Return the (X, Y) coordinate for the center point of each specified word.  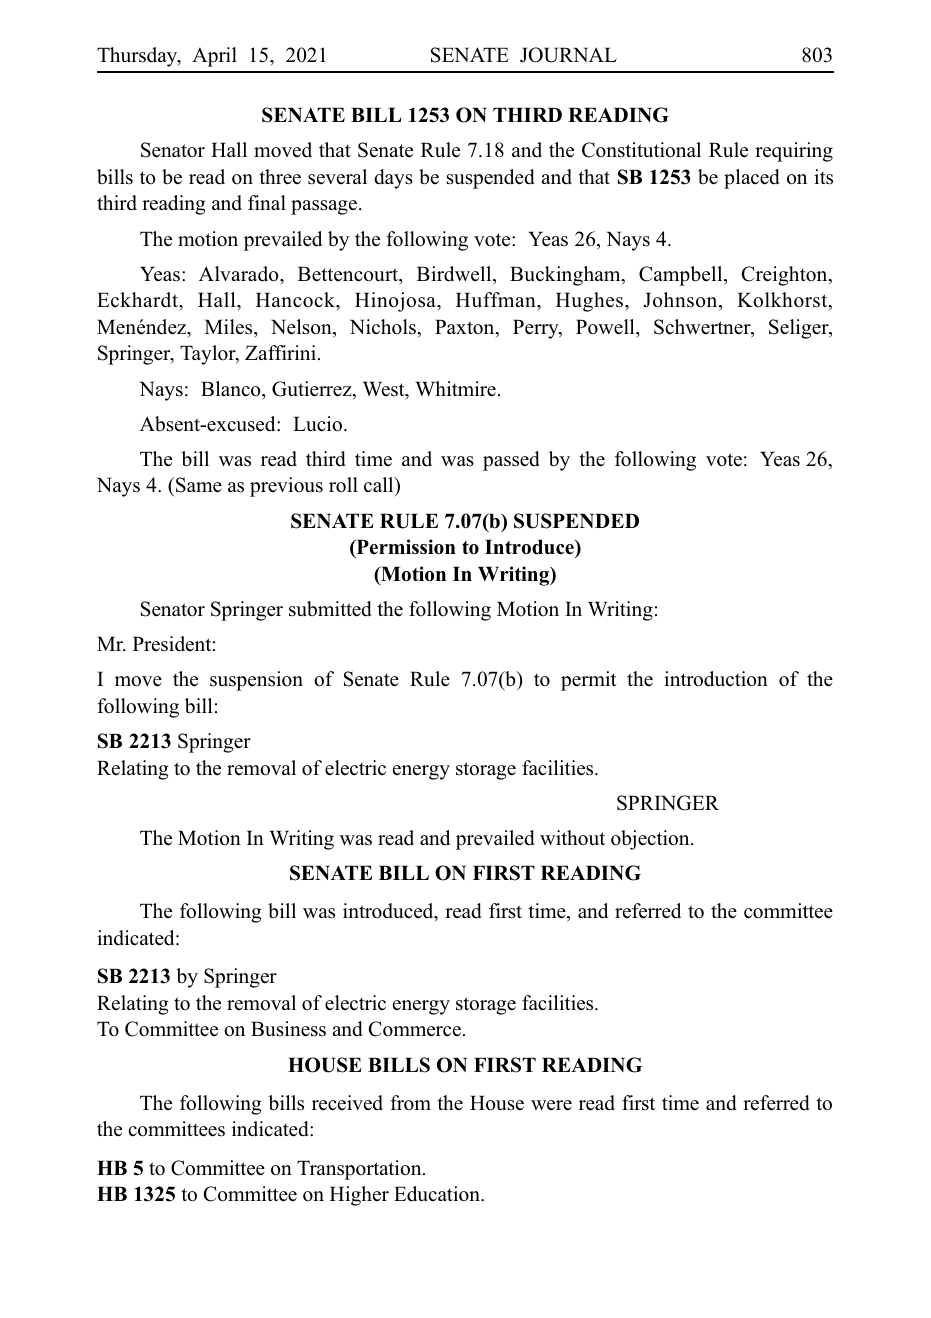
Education (438, 1194)
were (551, 1105)
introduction (716, 679)
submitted (330, 609)
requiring (794, 152)
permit (589, 681)
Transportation (360, 1170)
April (214, 57)
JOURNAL (568, 55)
